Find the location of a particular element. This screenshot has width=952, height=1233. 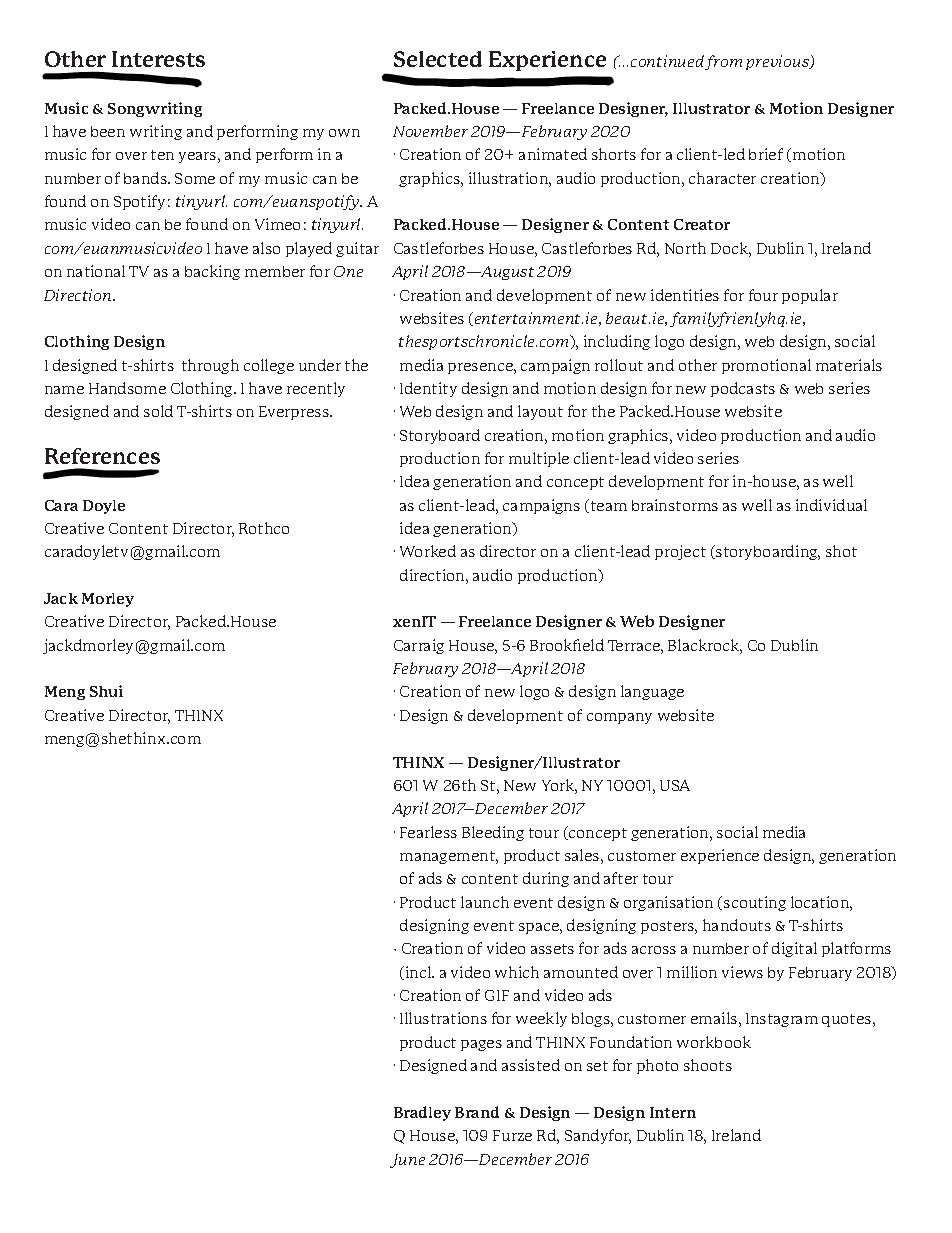

Fearless is located at coordinates (428, 832).
